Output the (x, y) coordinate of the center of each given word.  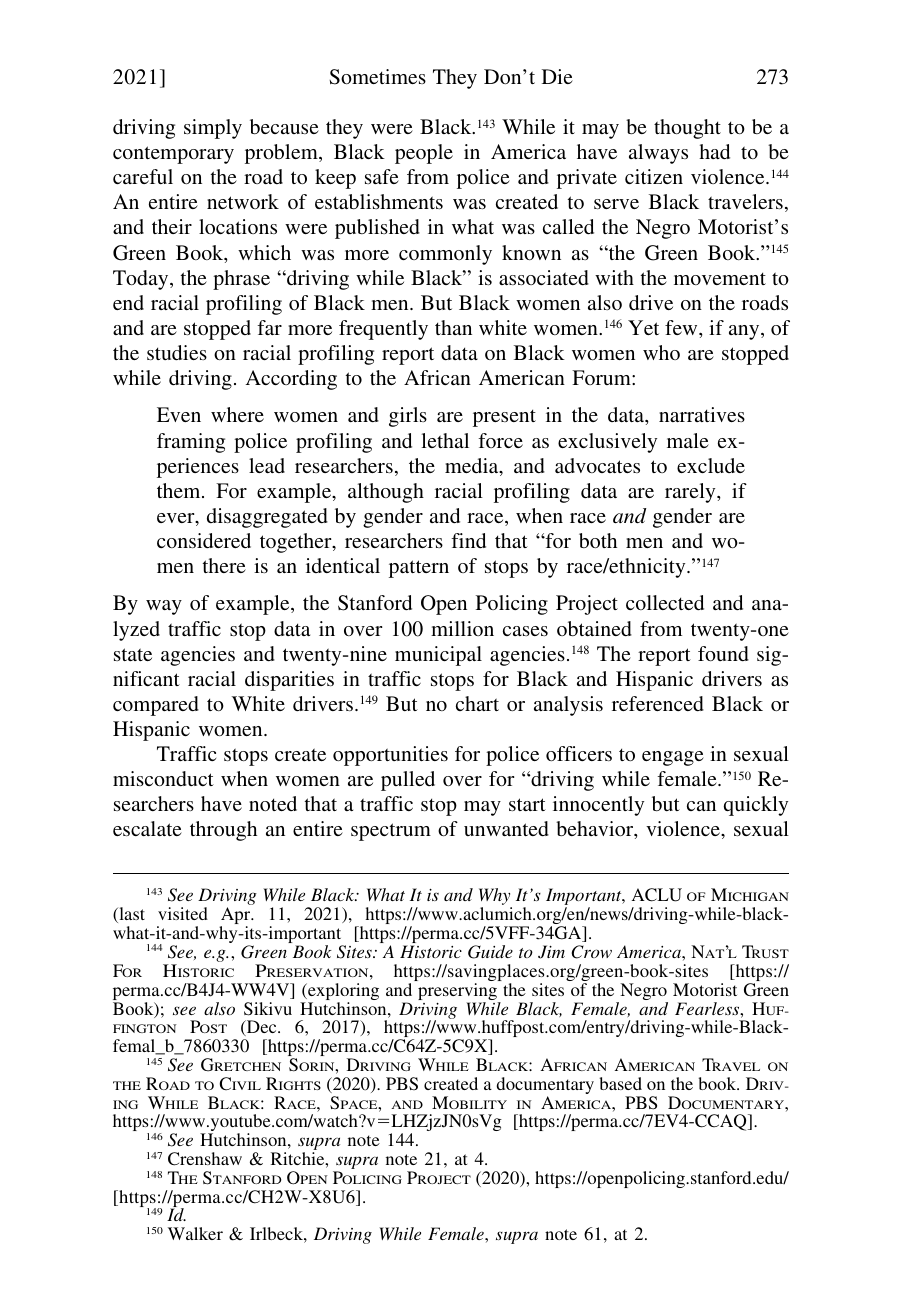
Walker (195, 1233)
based (620, 1083)
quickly (756, 806)
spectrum (391, 832)
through (223, 831)
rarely (691, 493)
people (424, 154)
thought (687, 129)
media (473, 467)
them (180, 490)
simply (213, 129)
